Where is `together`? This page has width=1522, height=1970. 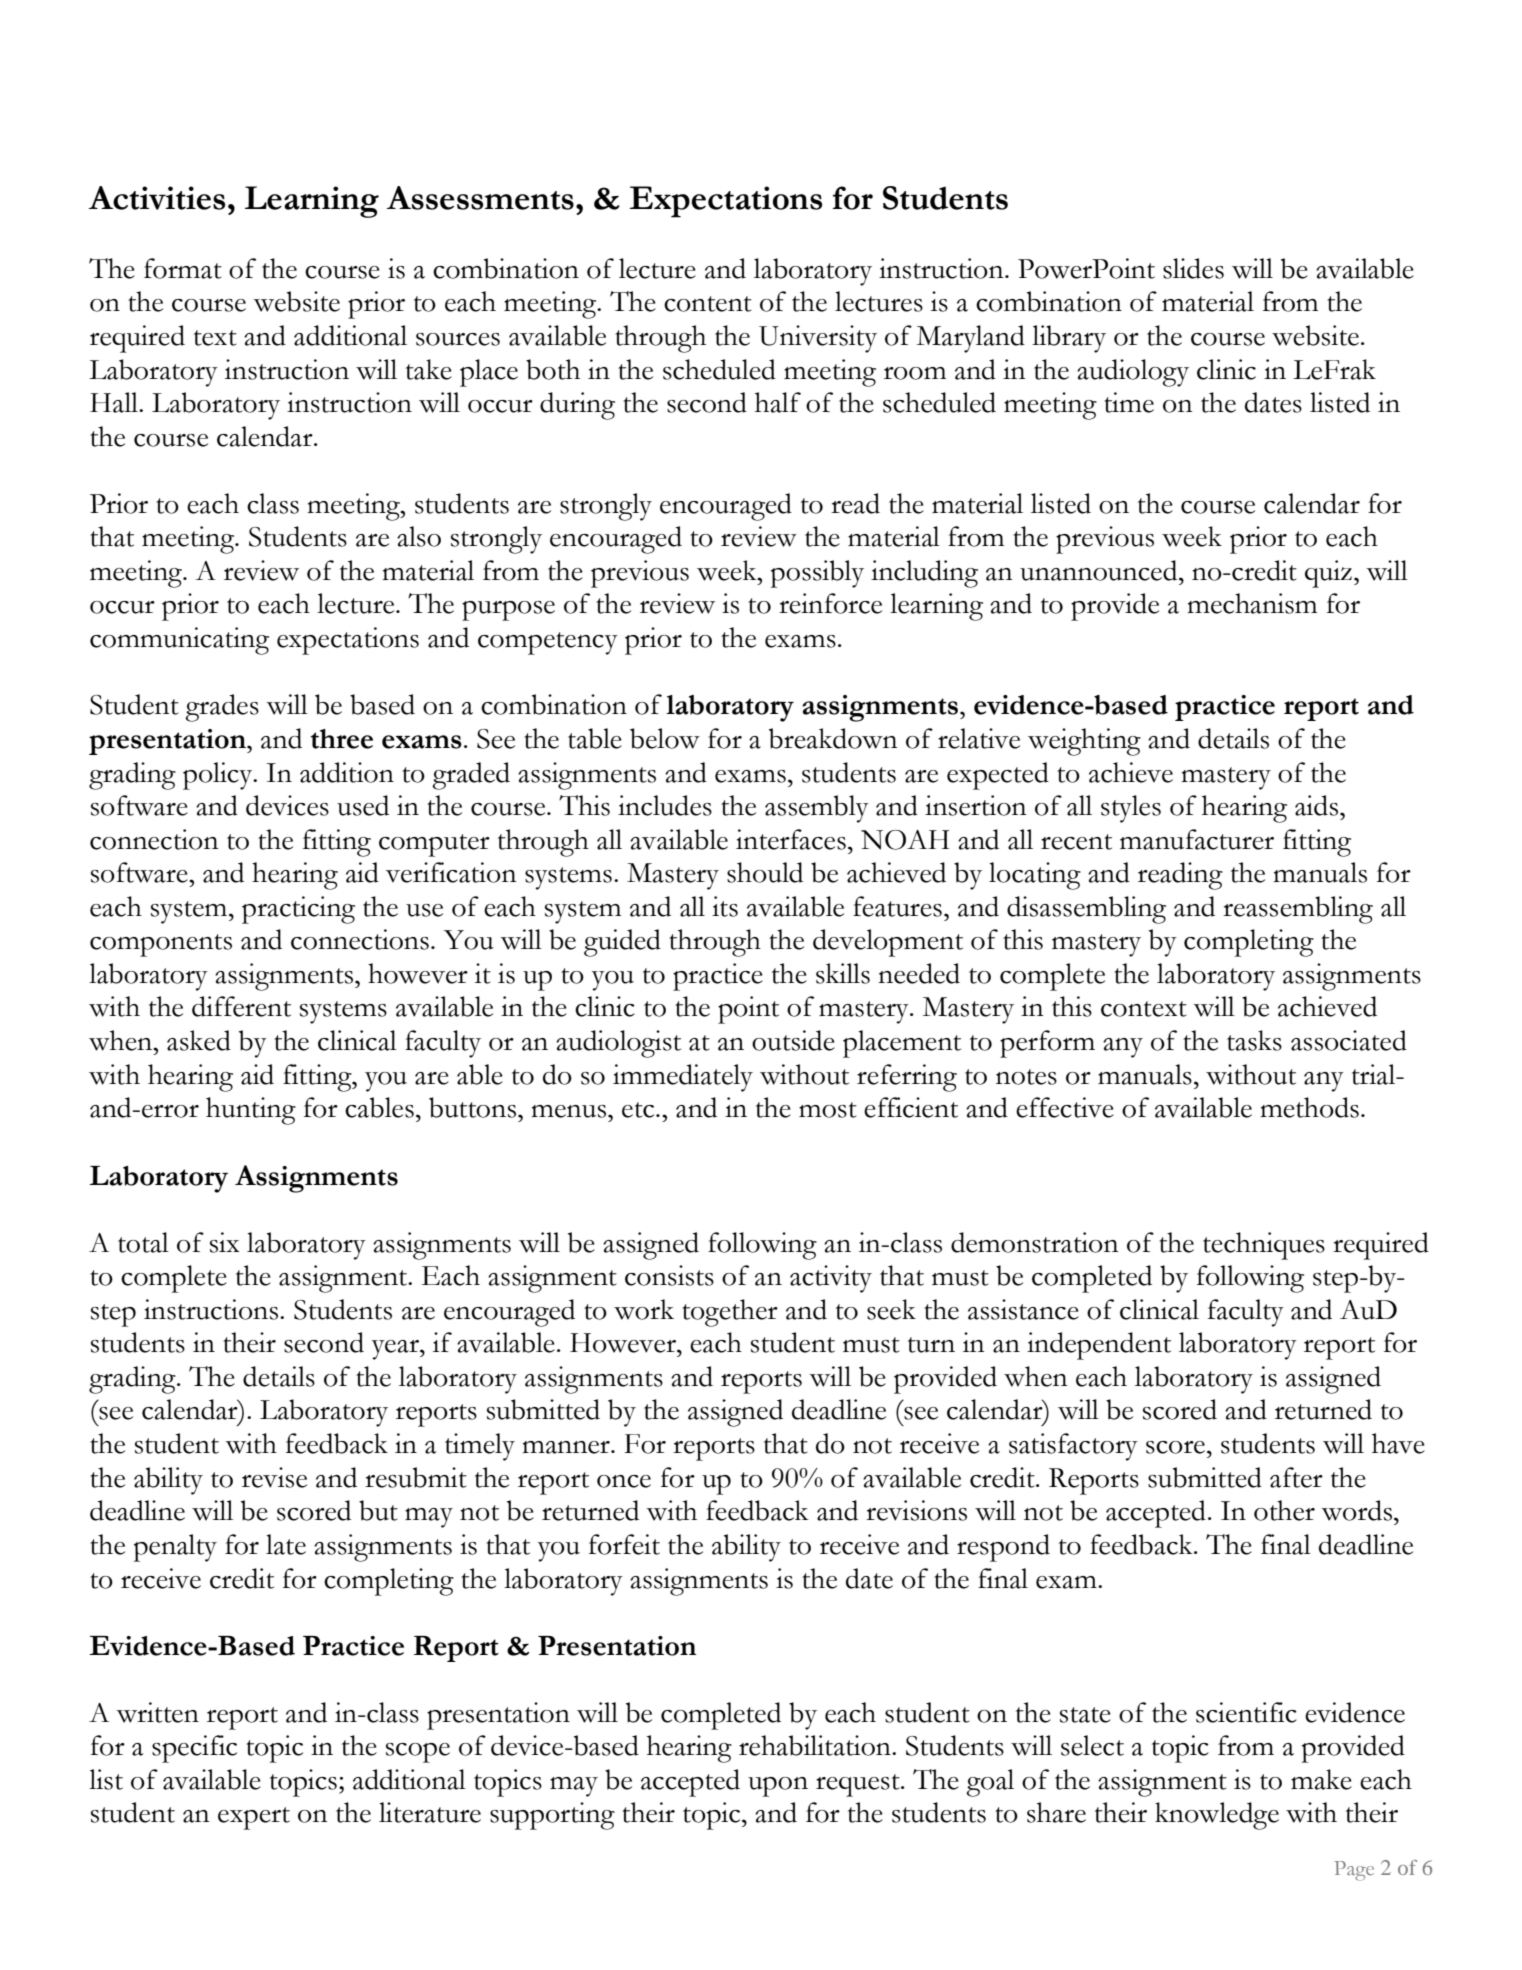 together is located at coordinates (730, 1313).
